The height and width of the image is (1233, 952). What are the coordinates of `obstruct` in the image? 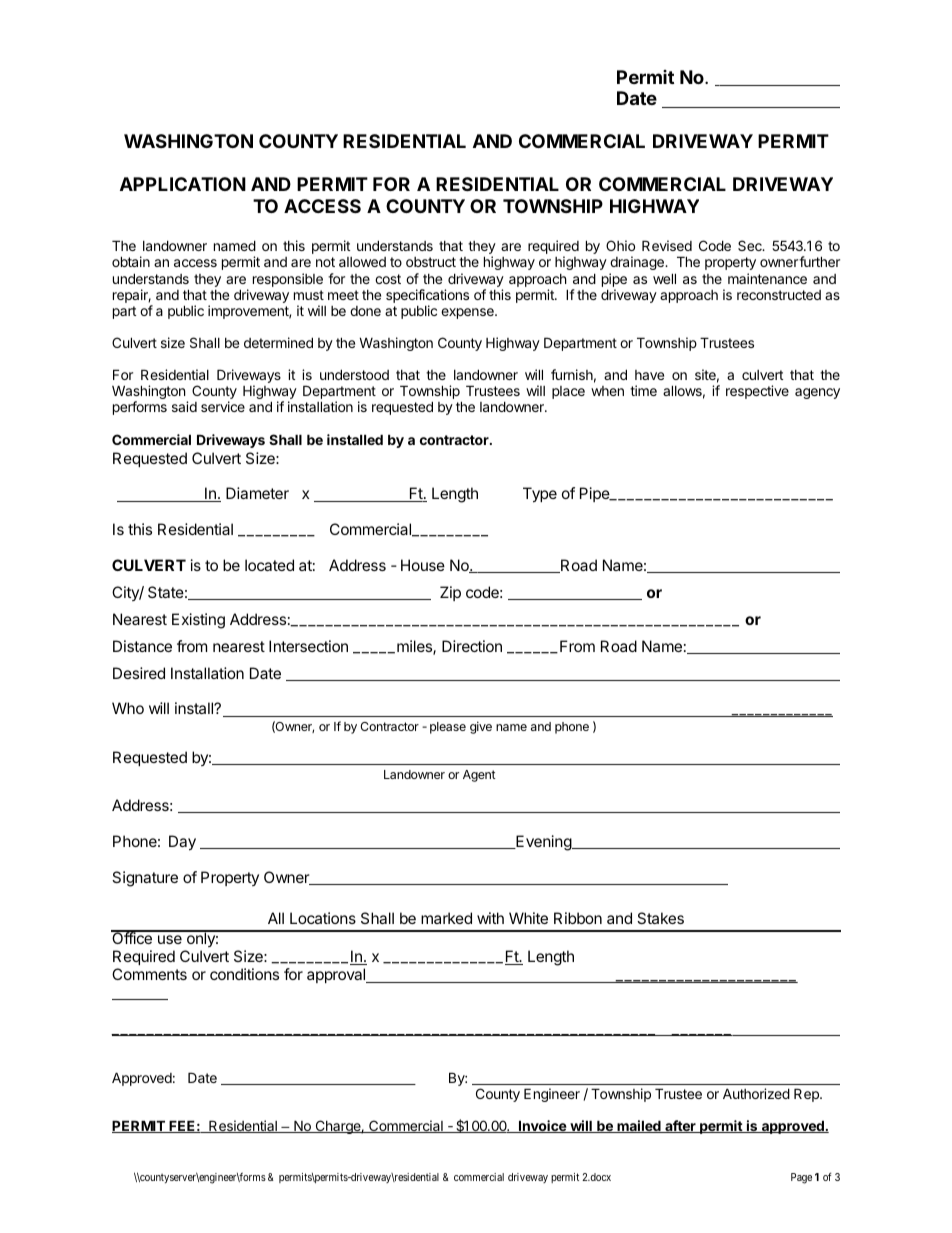 It's located at (431, 262).
